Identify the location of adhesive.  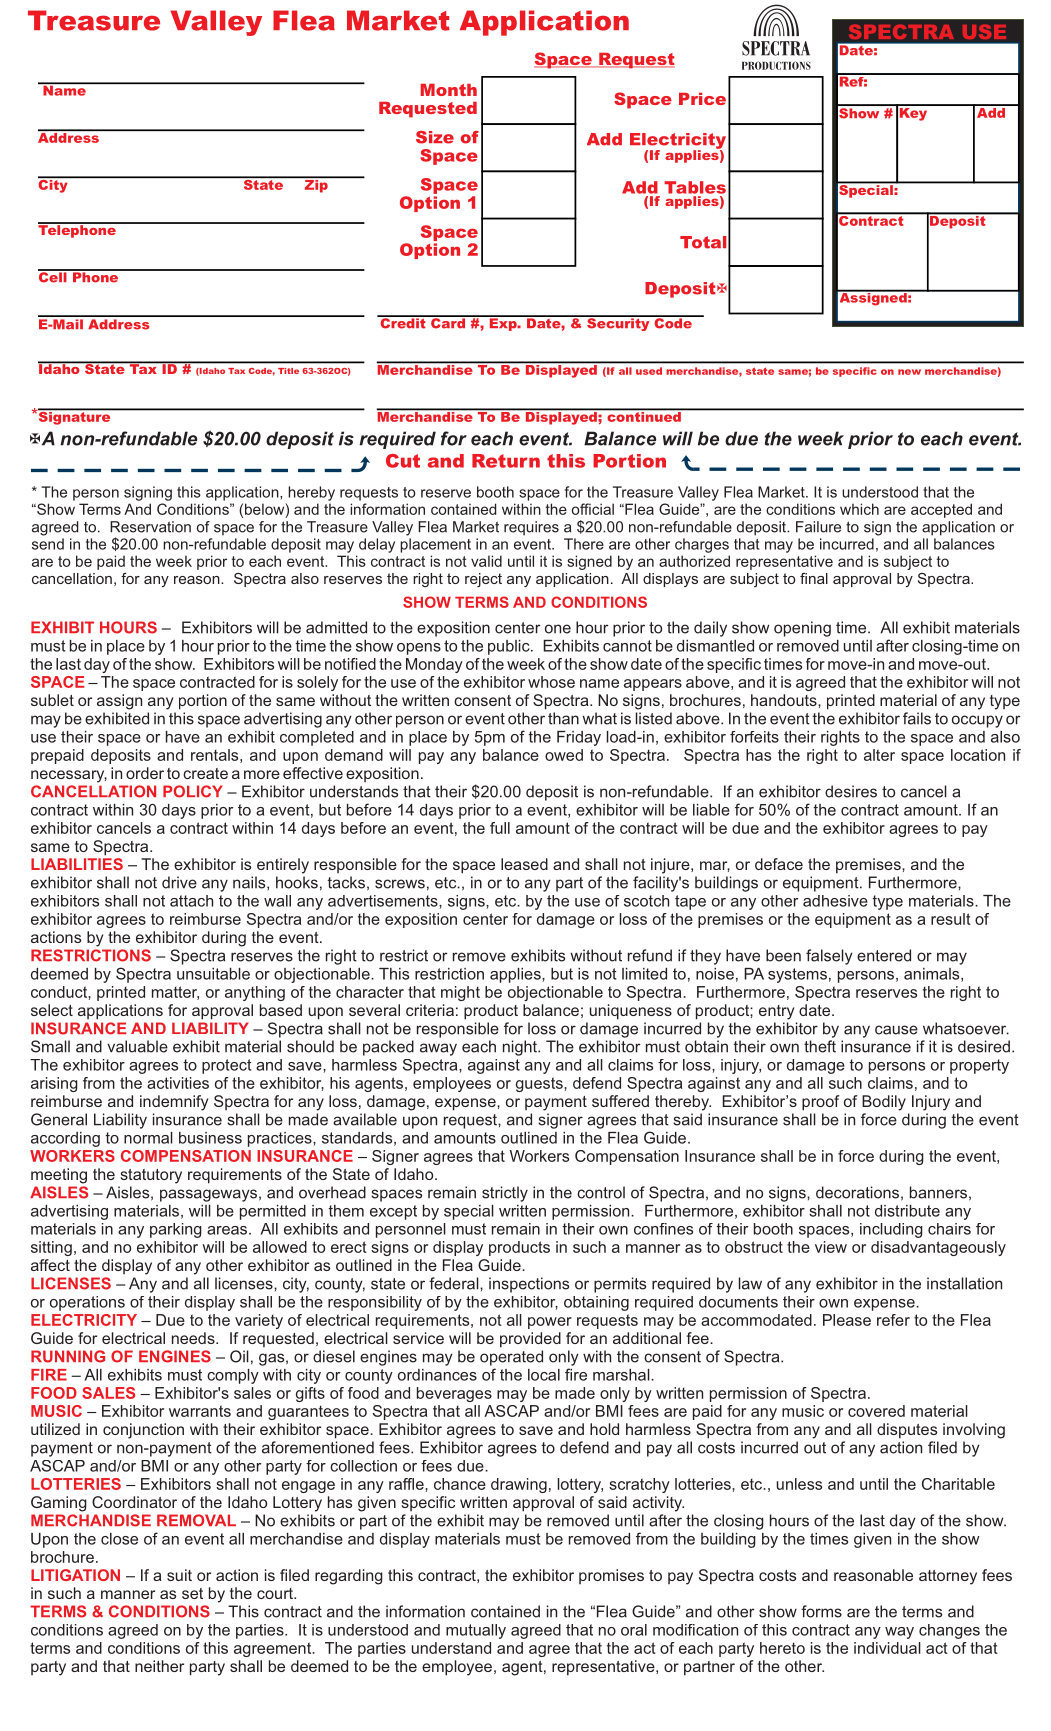
(835, 901).
